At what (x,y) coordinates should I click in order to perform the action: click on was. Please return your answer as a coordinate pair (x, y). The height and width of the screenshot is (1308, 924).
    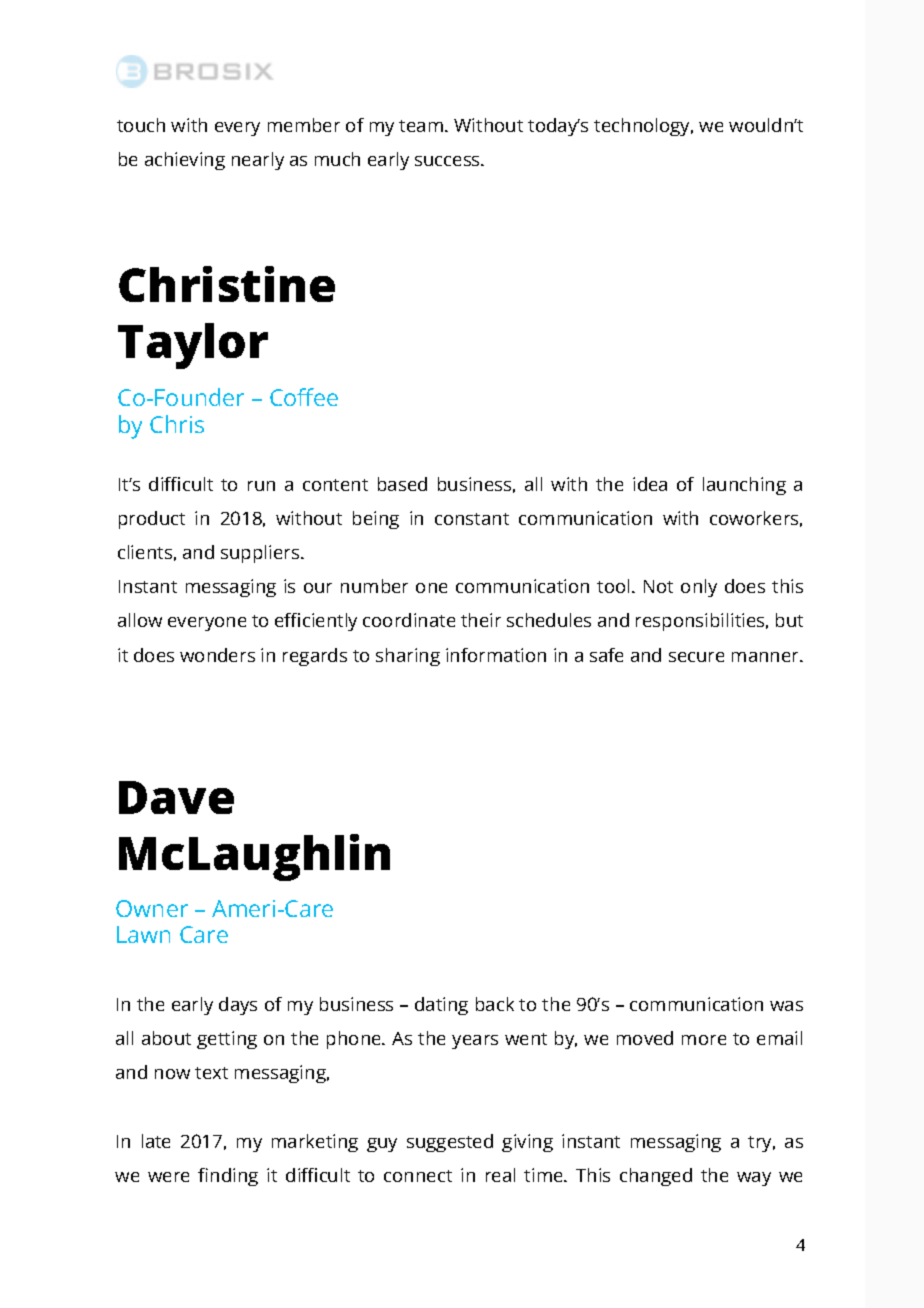
    Looking at the image, I should click on (786, 1006).
